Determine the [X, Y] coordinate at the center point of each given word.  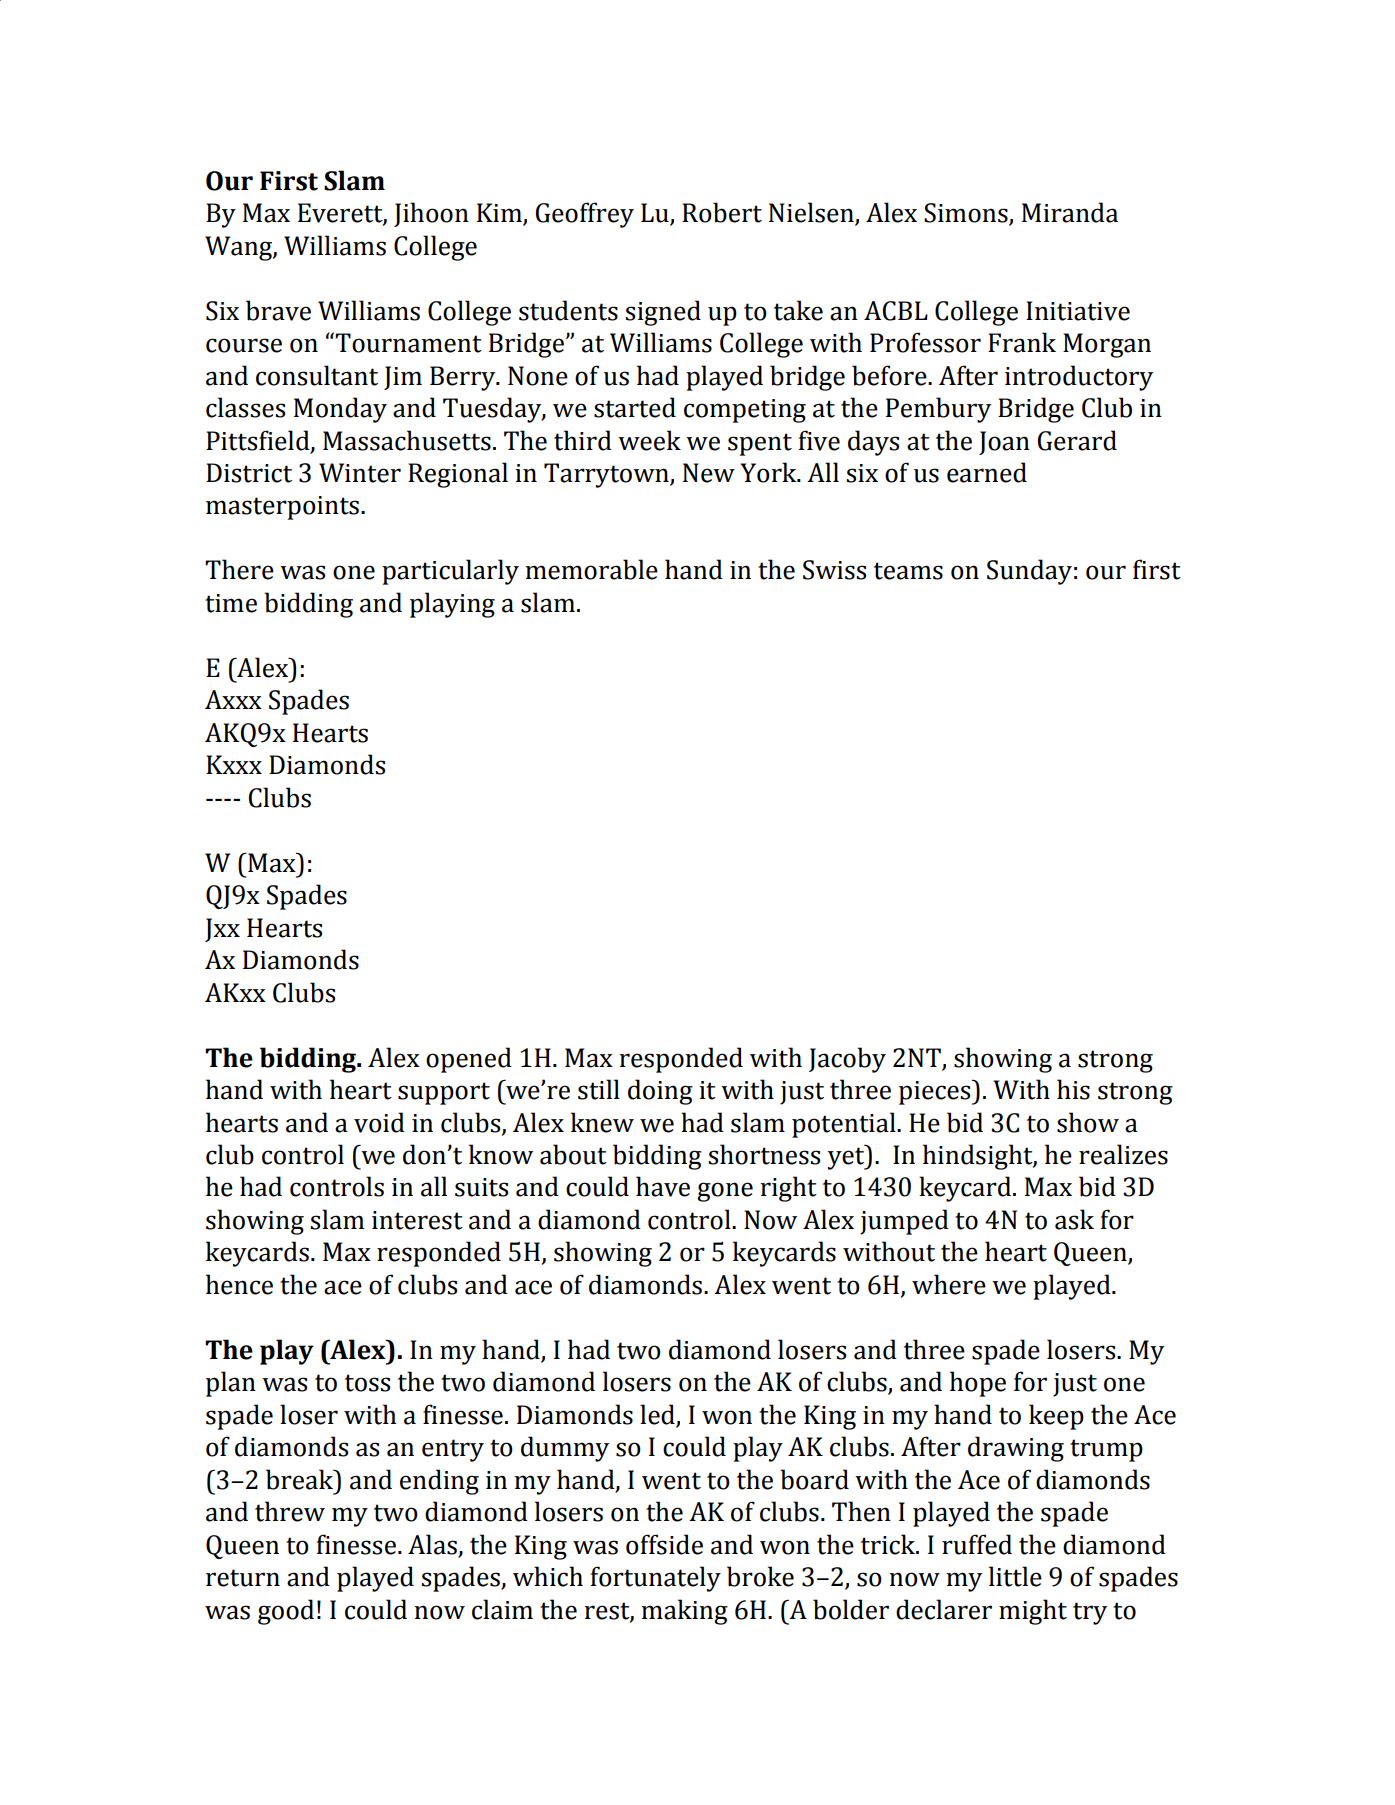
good [286, 1612]
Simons [967, 214]
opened [469, 1060]
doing [660, 1092]
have [663, 1186]
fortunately [655, 1579]
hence [239, 1284]
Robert [722, 212]
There [239, 569]
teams [908, 571]
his [1073, 1089]
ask [1074, 1219]
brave [278, 310]
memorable [591, 569]
